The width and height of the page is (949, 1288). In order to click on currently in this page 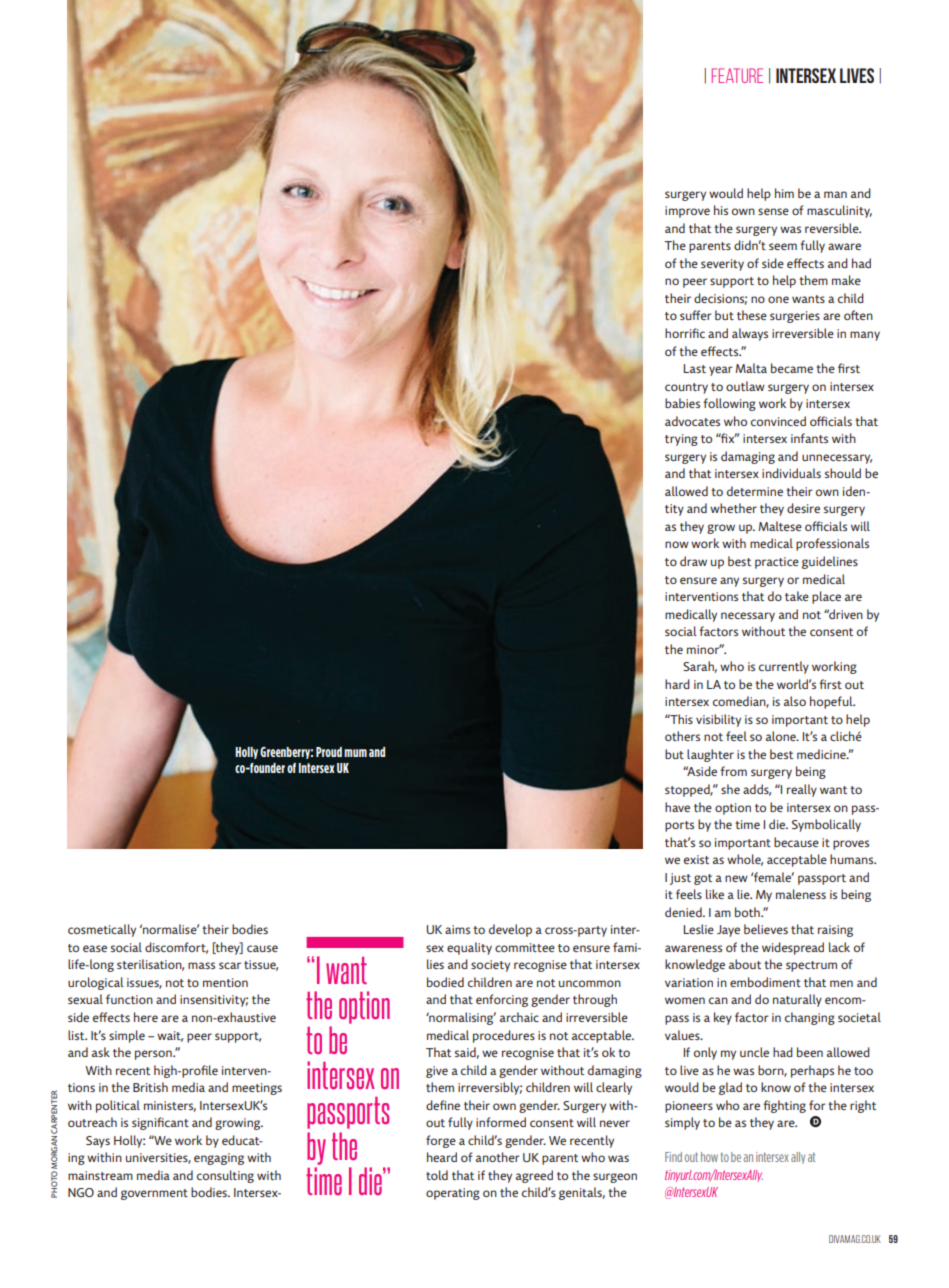, I will do `click(784, 667)`.
